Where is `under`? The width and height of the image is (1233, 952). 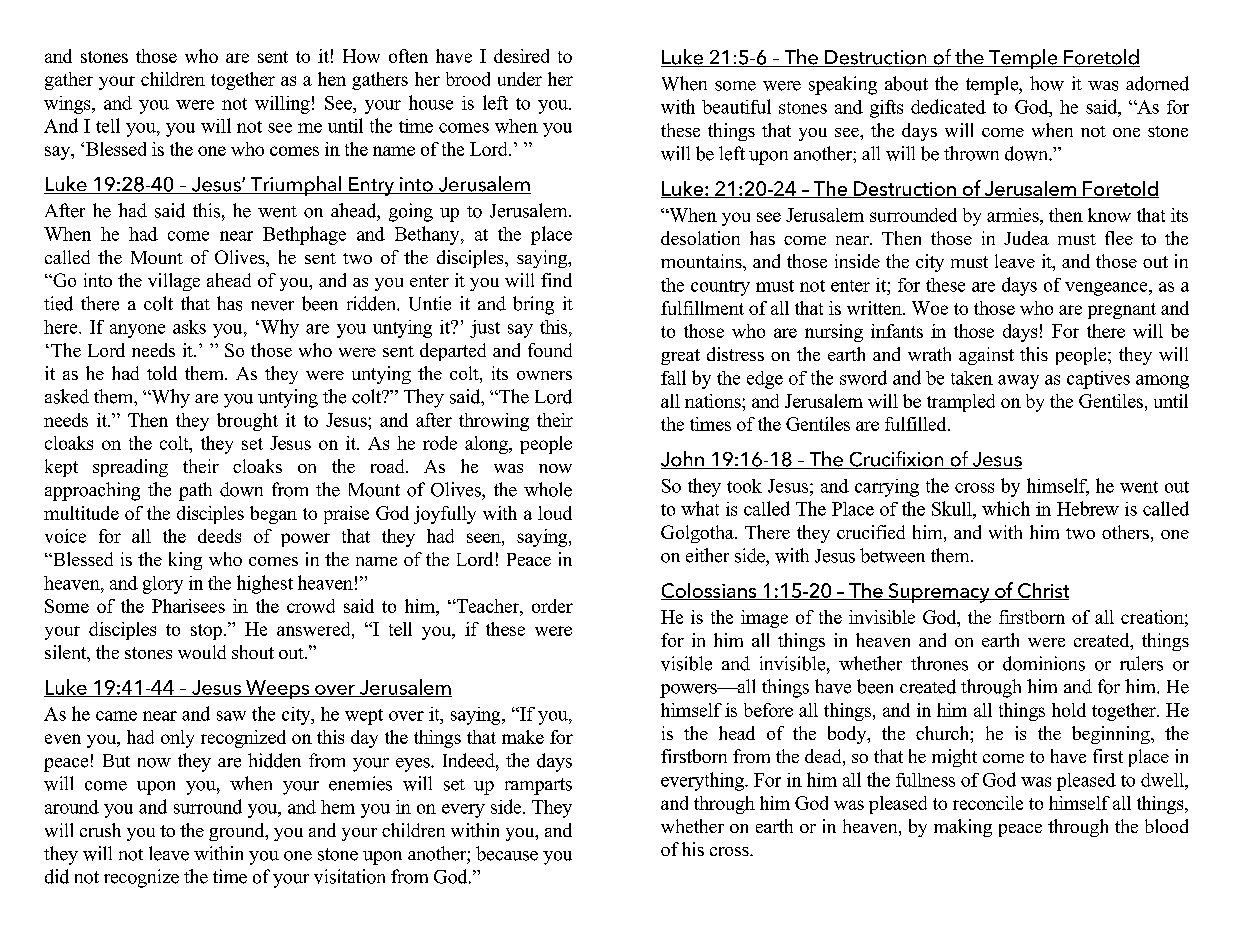 under is located at coordinates (520, 79).
